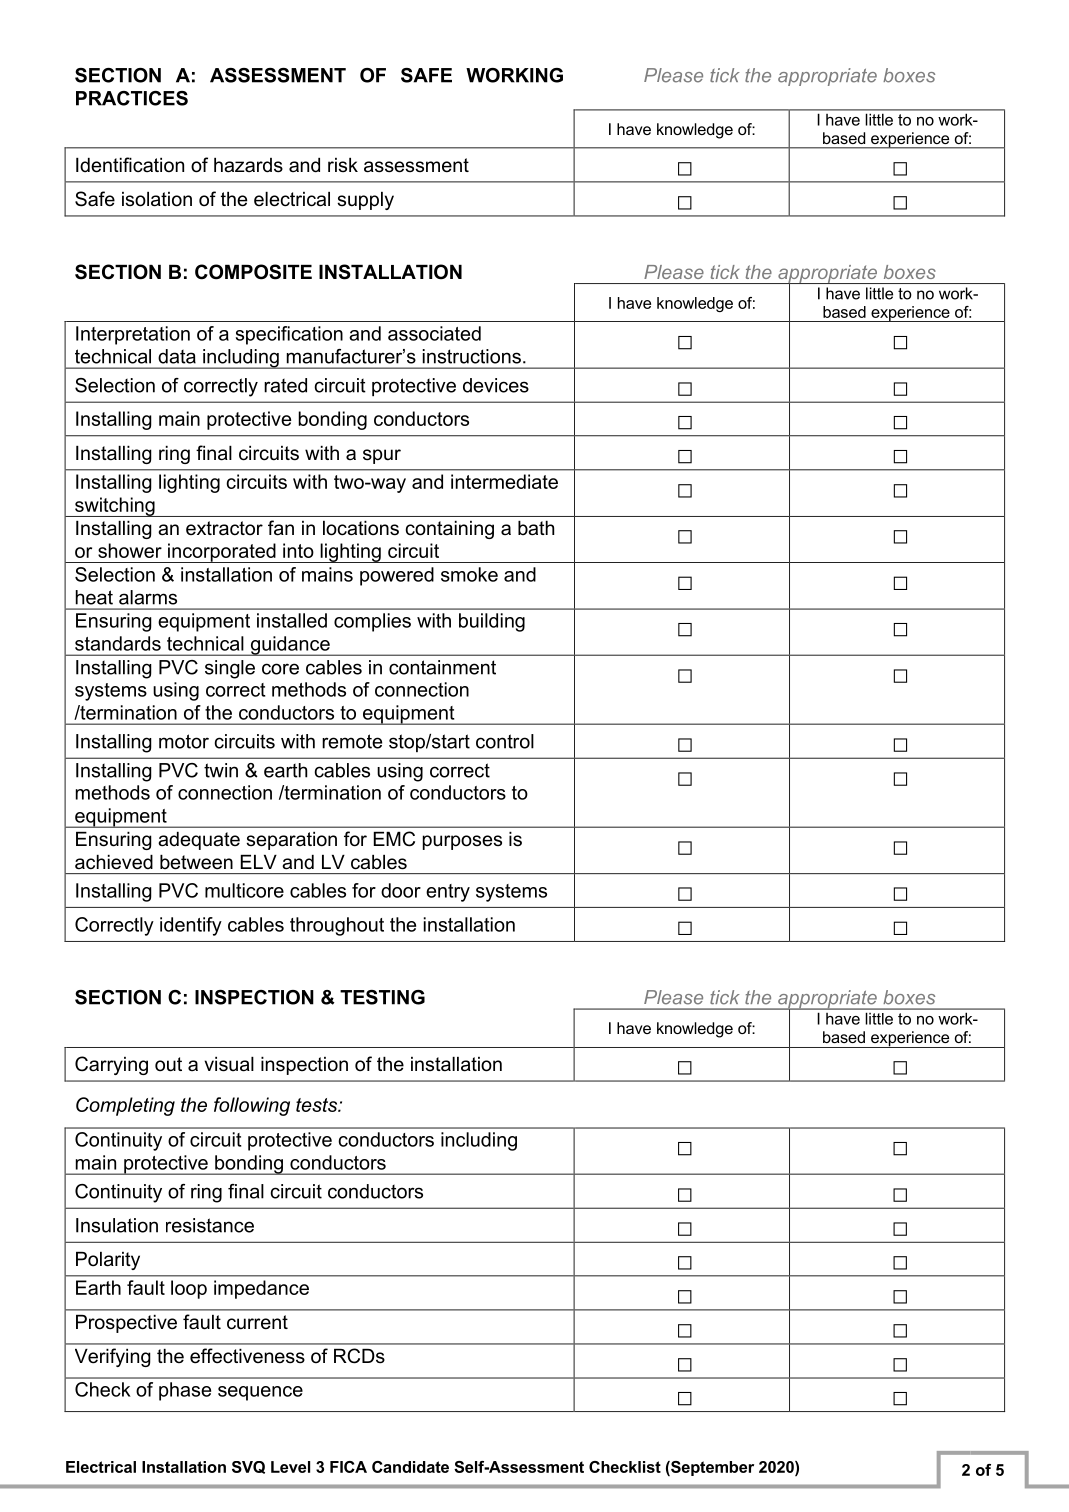  I want to click on Completing, so click(125, 1106).
